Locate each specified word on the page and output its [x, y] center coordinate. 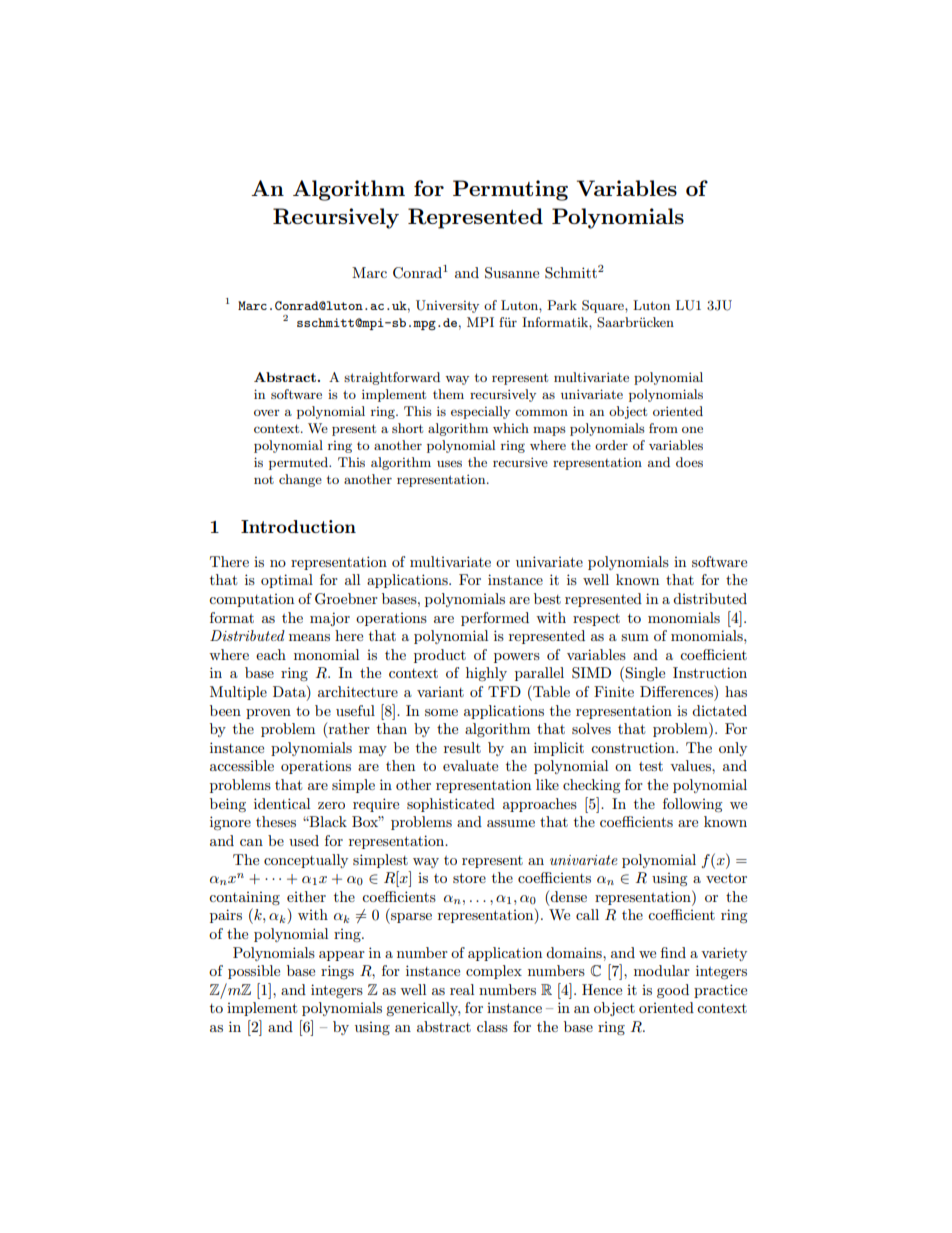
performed [495, 619]
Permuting [510, 190]
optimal [287, 581]
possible [254, 972]
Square [604, 306]
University [447, 306]
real [462, 989]
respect [596, 620]
